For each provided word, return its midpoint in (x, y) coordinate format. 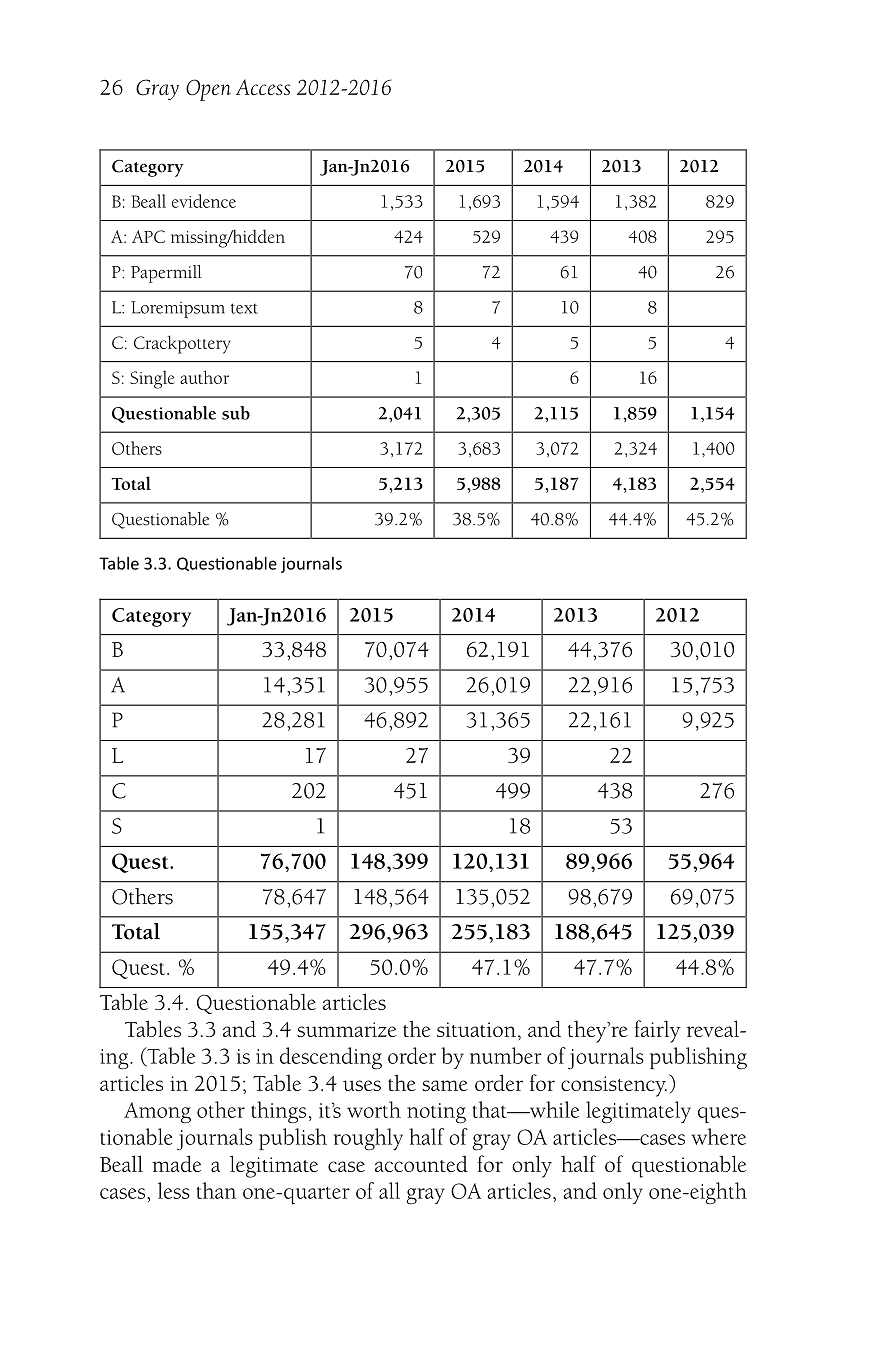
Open (208, 90)
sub (236, 413)
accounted (421, 1163)
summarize (346, 1029)
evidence (204, 201)
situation (476, 1029)
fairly (657, 1031)
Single (152, 379)
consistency (614, 1086)
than (216, 1190)
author (204, 377)
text (244, 308)
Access (263, 87)
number (506, 1055)
